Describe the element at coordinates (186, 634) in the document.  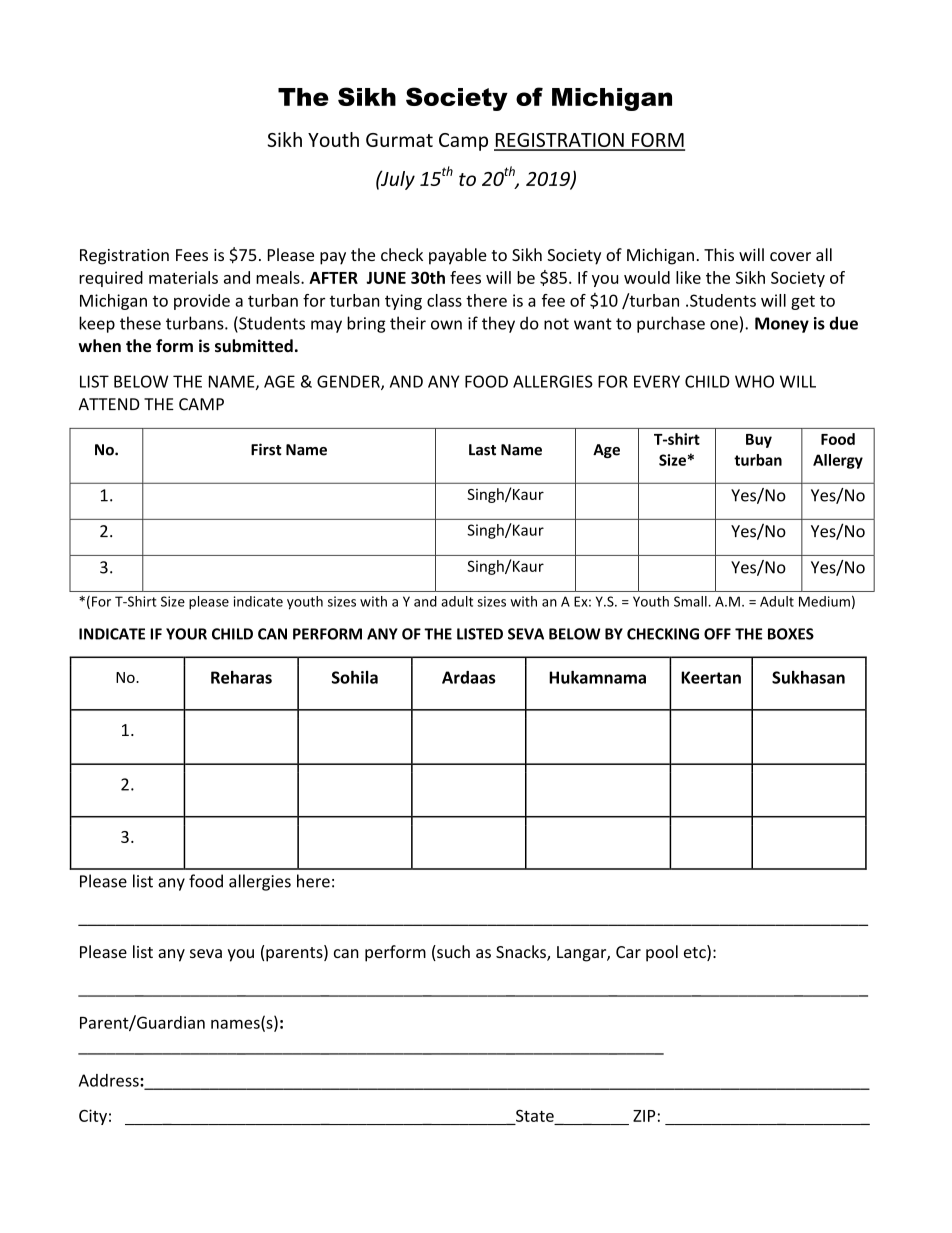
I see `YOUR` at that location.
